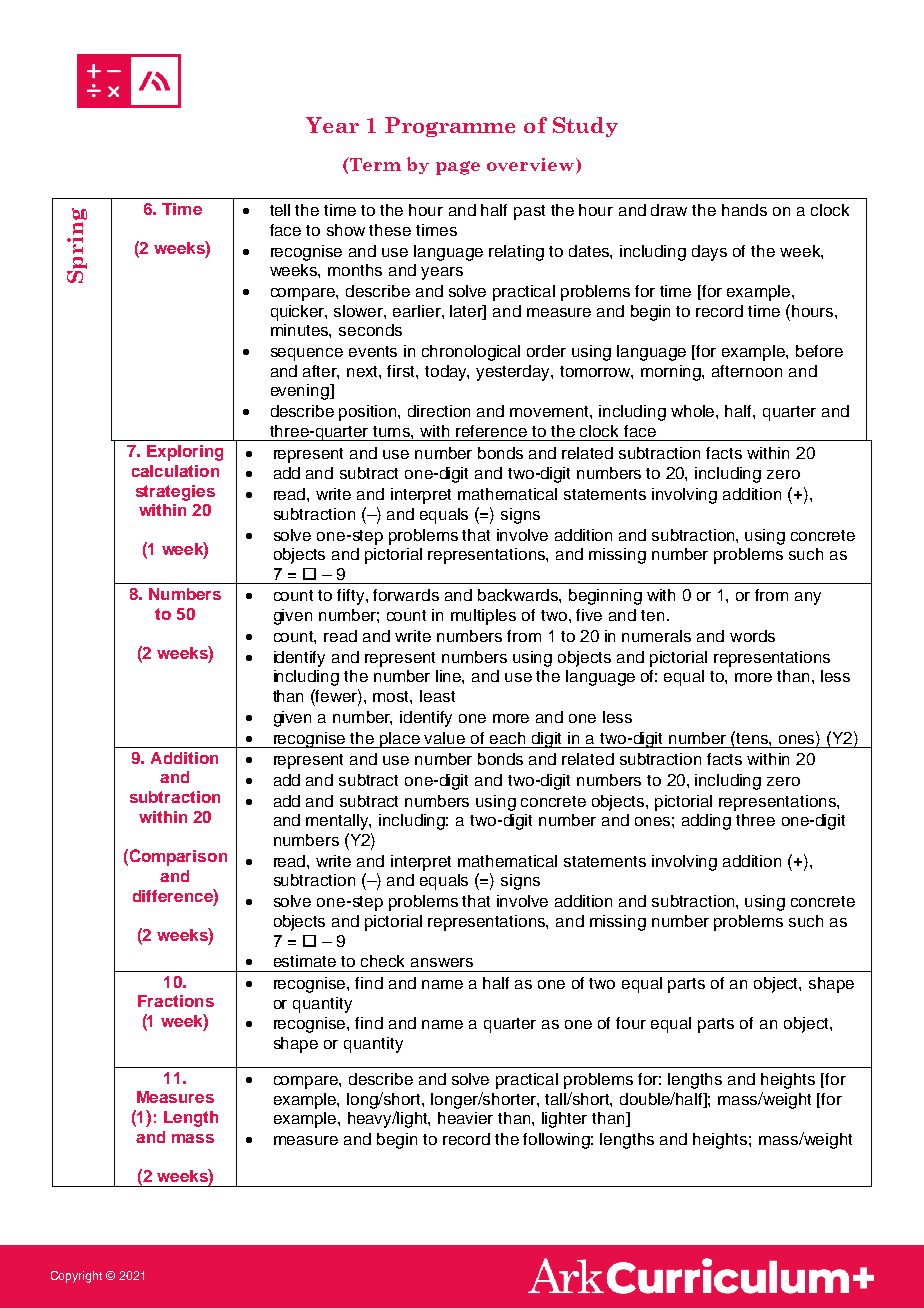  I want to click on four, so click(631, 1023).
